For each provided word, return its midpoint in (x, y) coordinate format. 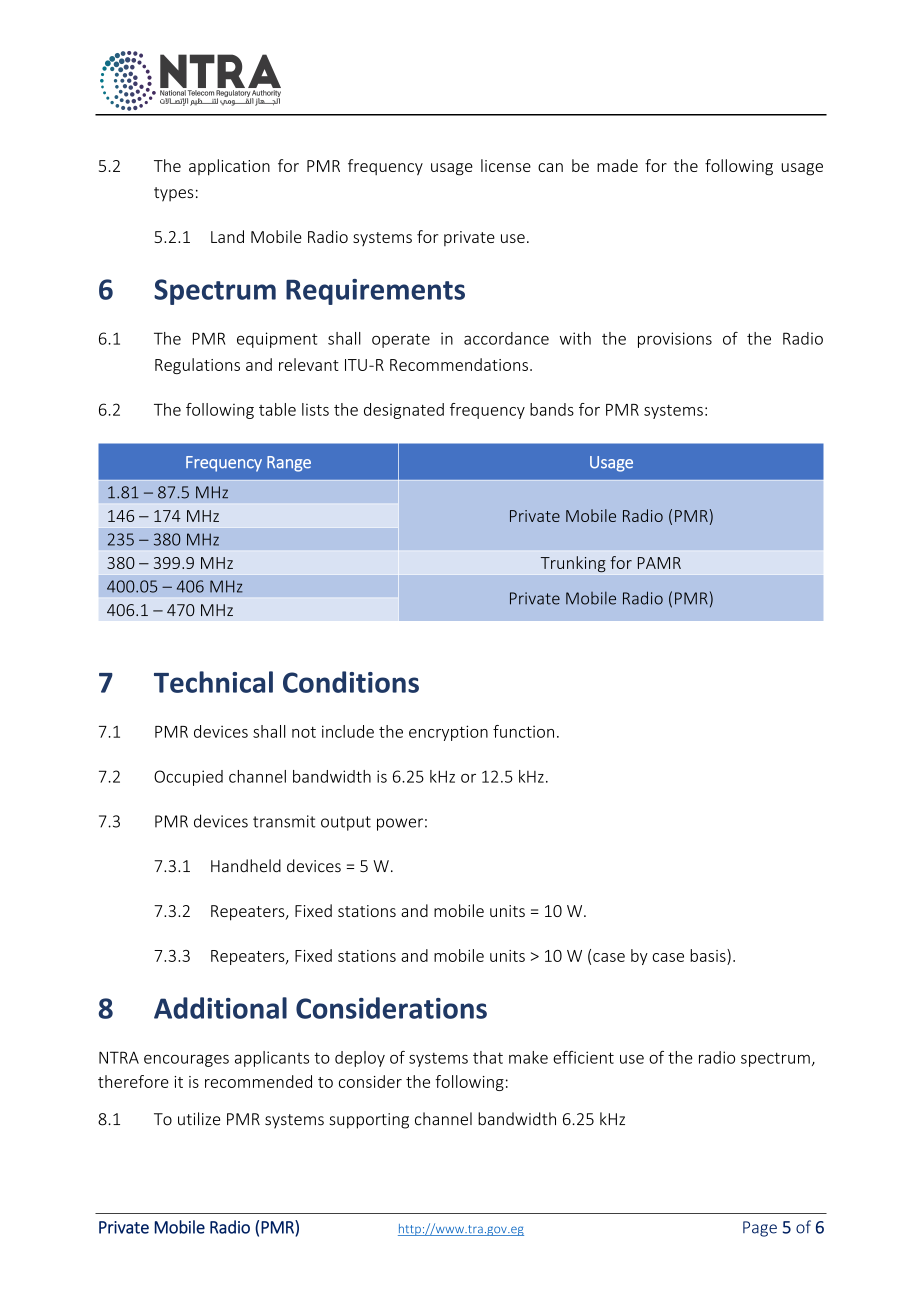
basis (709, 955)
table (277, 409)
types (173, 194)
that (488, 1057)
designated (404, 411)
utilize (199, 1119)
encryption (448, 733)
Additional (220, 1008)
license (506, 165)
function (523, 731)
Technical (213, 682)
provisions (675, 340)
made (617, 165)
